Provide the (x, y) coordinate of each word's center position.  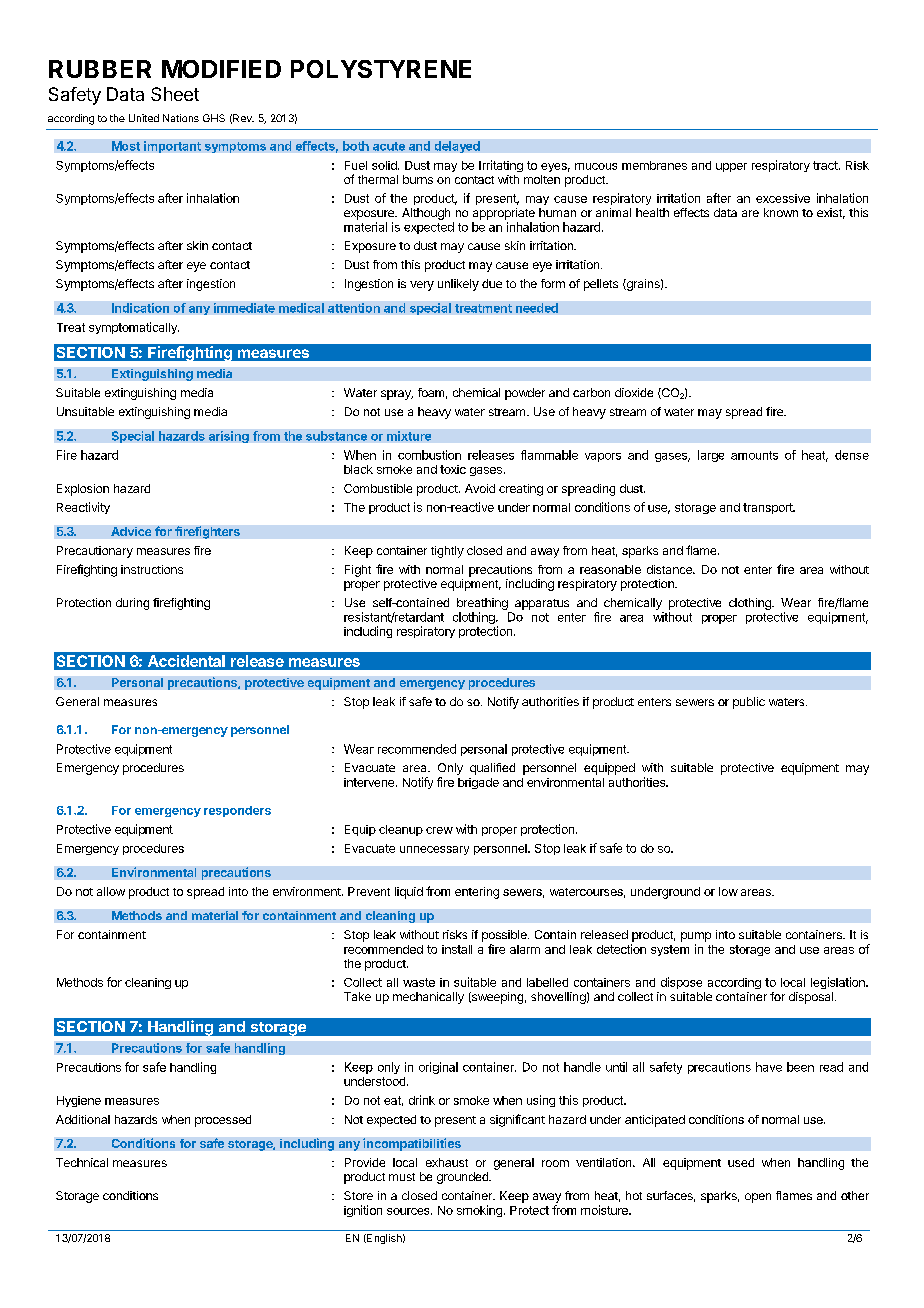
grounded (463, 1178)
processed (223, 1121)
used (741, 1162)
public (749, 703)
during (132, 604)
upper (731, 167)
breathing (482, 604)
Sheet (175, 94)
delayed (457, 147)
